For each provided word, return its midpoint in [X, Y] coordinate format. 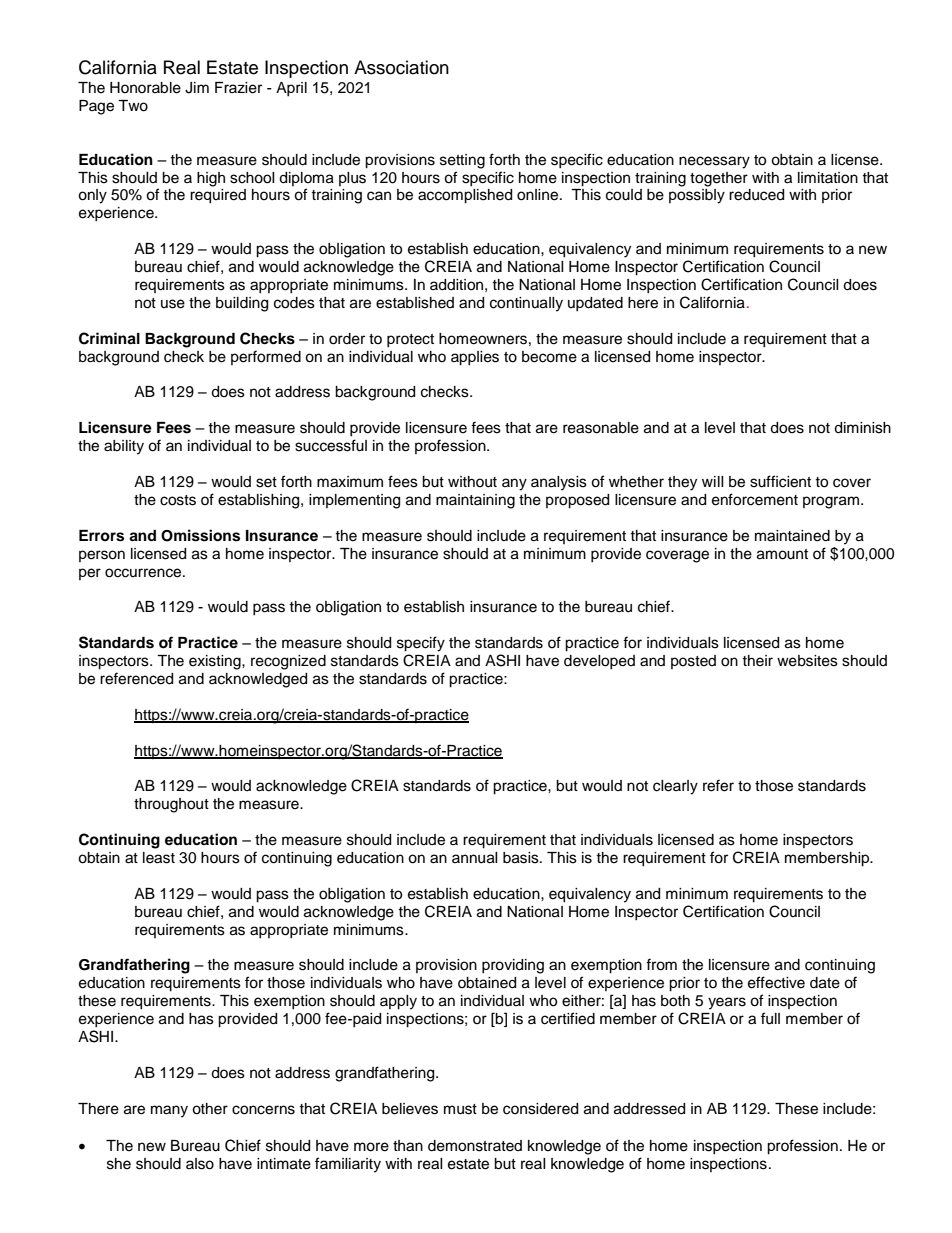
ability [124, 447]
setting [462, 161]
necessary [714, 162]
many [169, 1111]
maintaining [475, 501]
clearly [675, 787]
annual [475, 858]
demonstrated [475, 1146]
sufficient [780, 481]
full [770, 1018]
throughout [171, 805]
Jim [197, 88]
